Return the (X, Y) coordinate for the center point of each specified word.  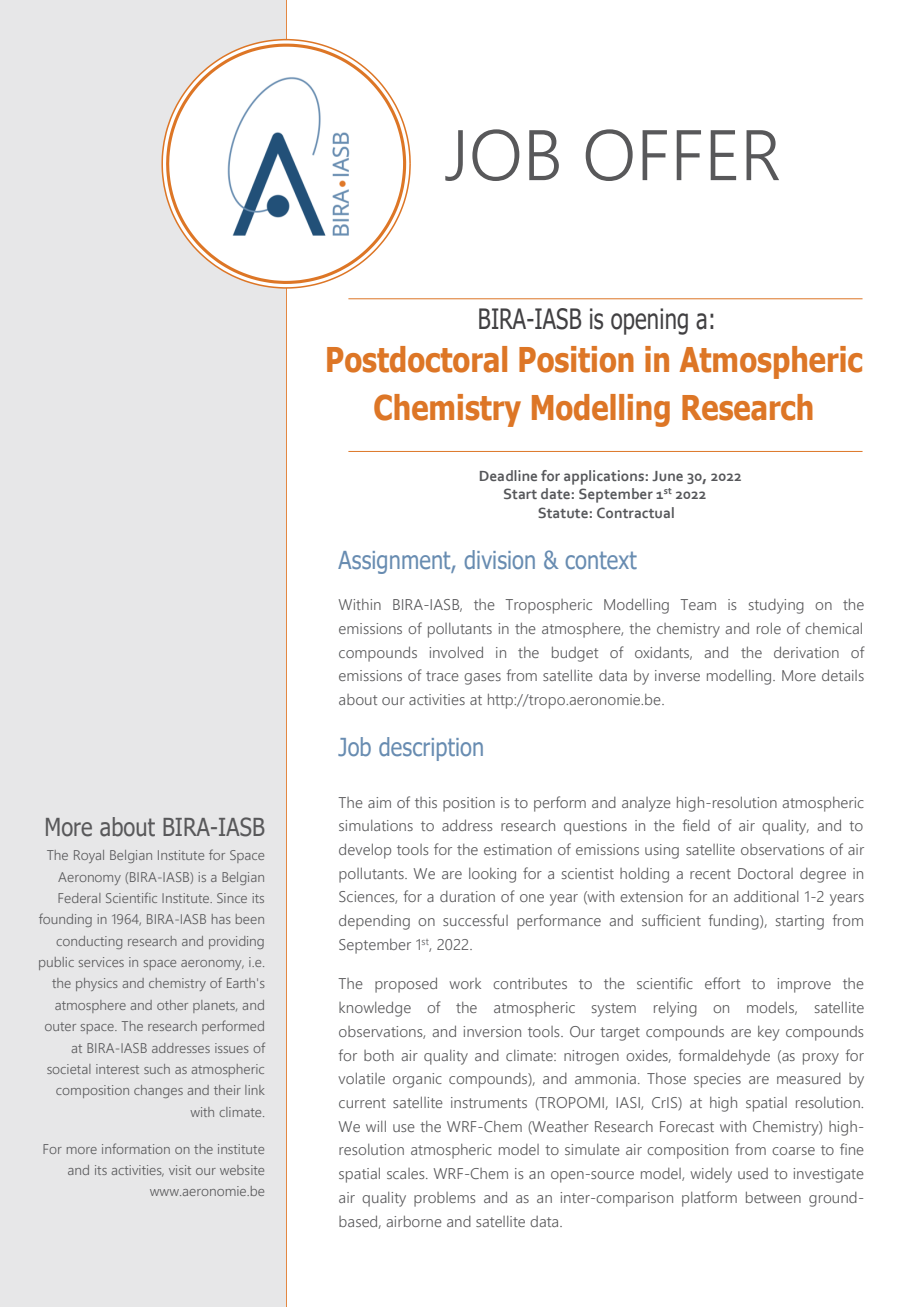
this (426, 802)
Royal (89, 856)
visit (180, 1170)
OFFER (682, 155)
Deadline (508, 475)
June (667, 476)
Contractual (635, 512)
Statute (563, 512)
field (696, 825)
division (500, 559)
